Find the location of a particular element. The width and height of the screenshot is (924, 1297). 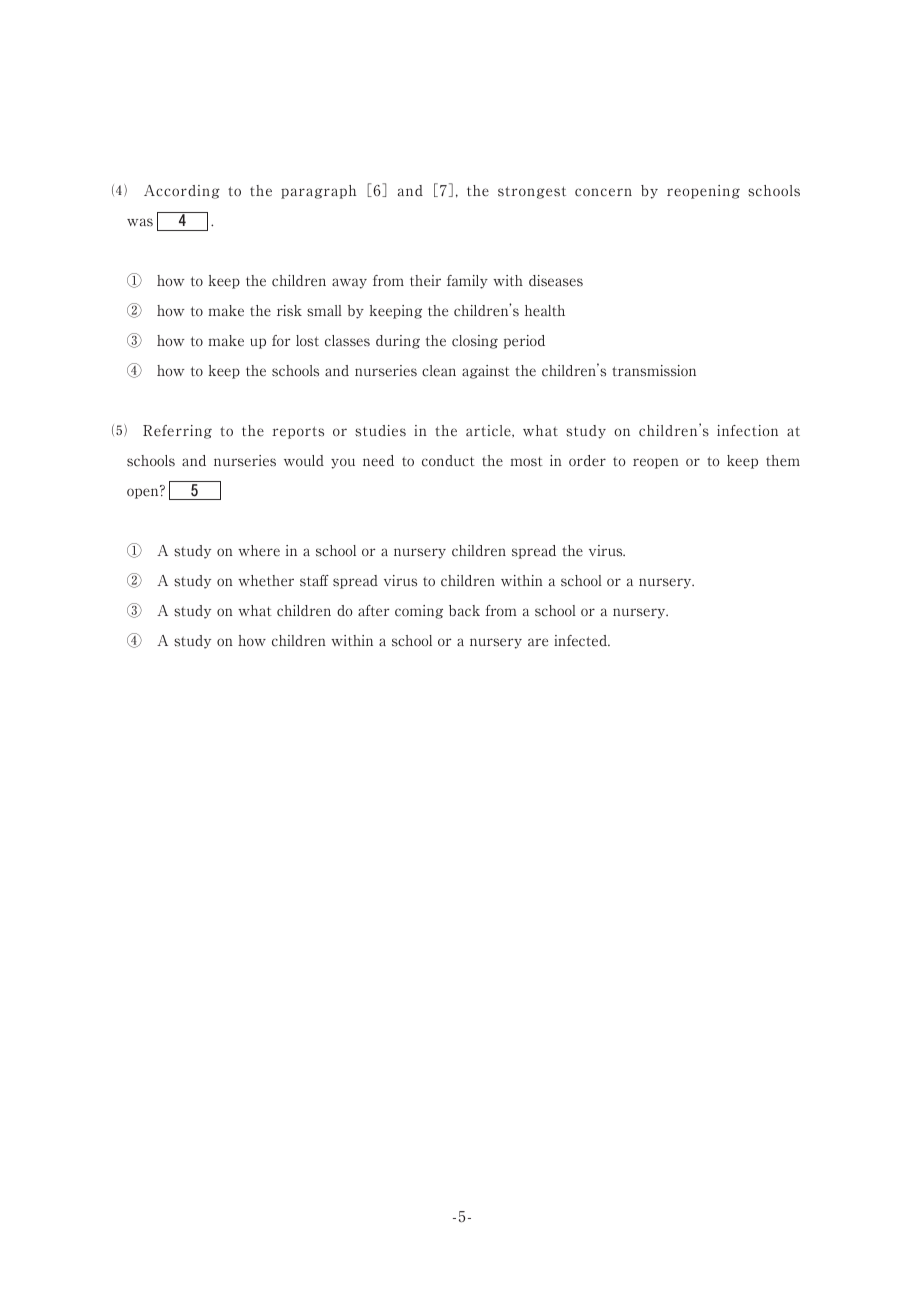

whether is located at coordinates (266, 581).
